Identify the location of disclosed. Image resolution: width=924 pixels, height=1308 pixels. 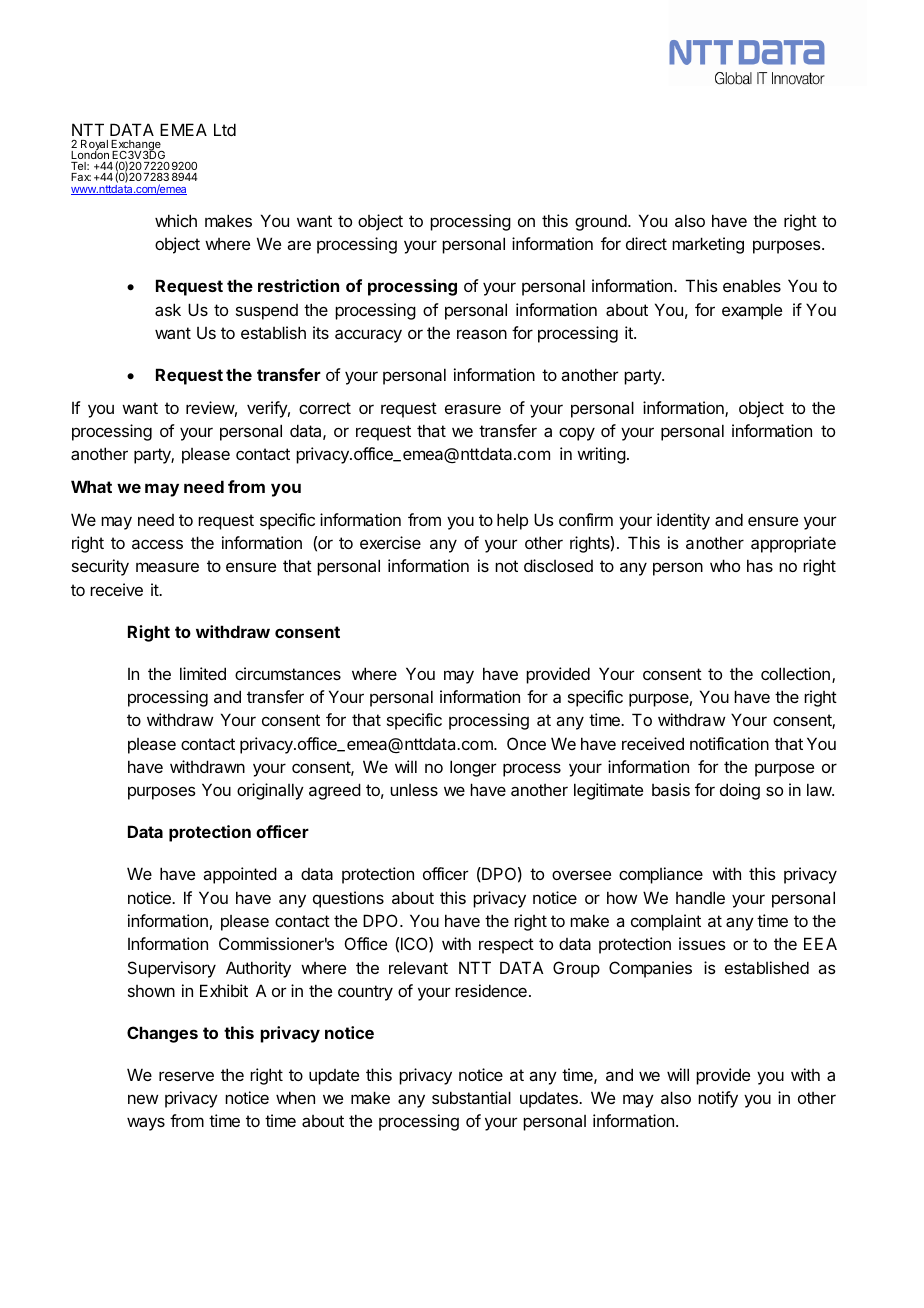
(558, 565).
